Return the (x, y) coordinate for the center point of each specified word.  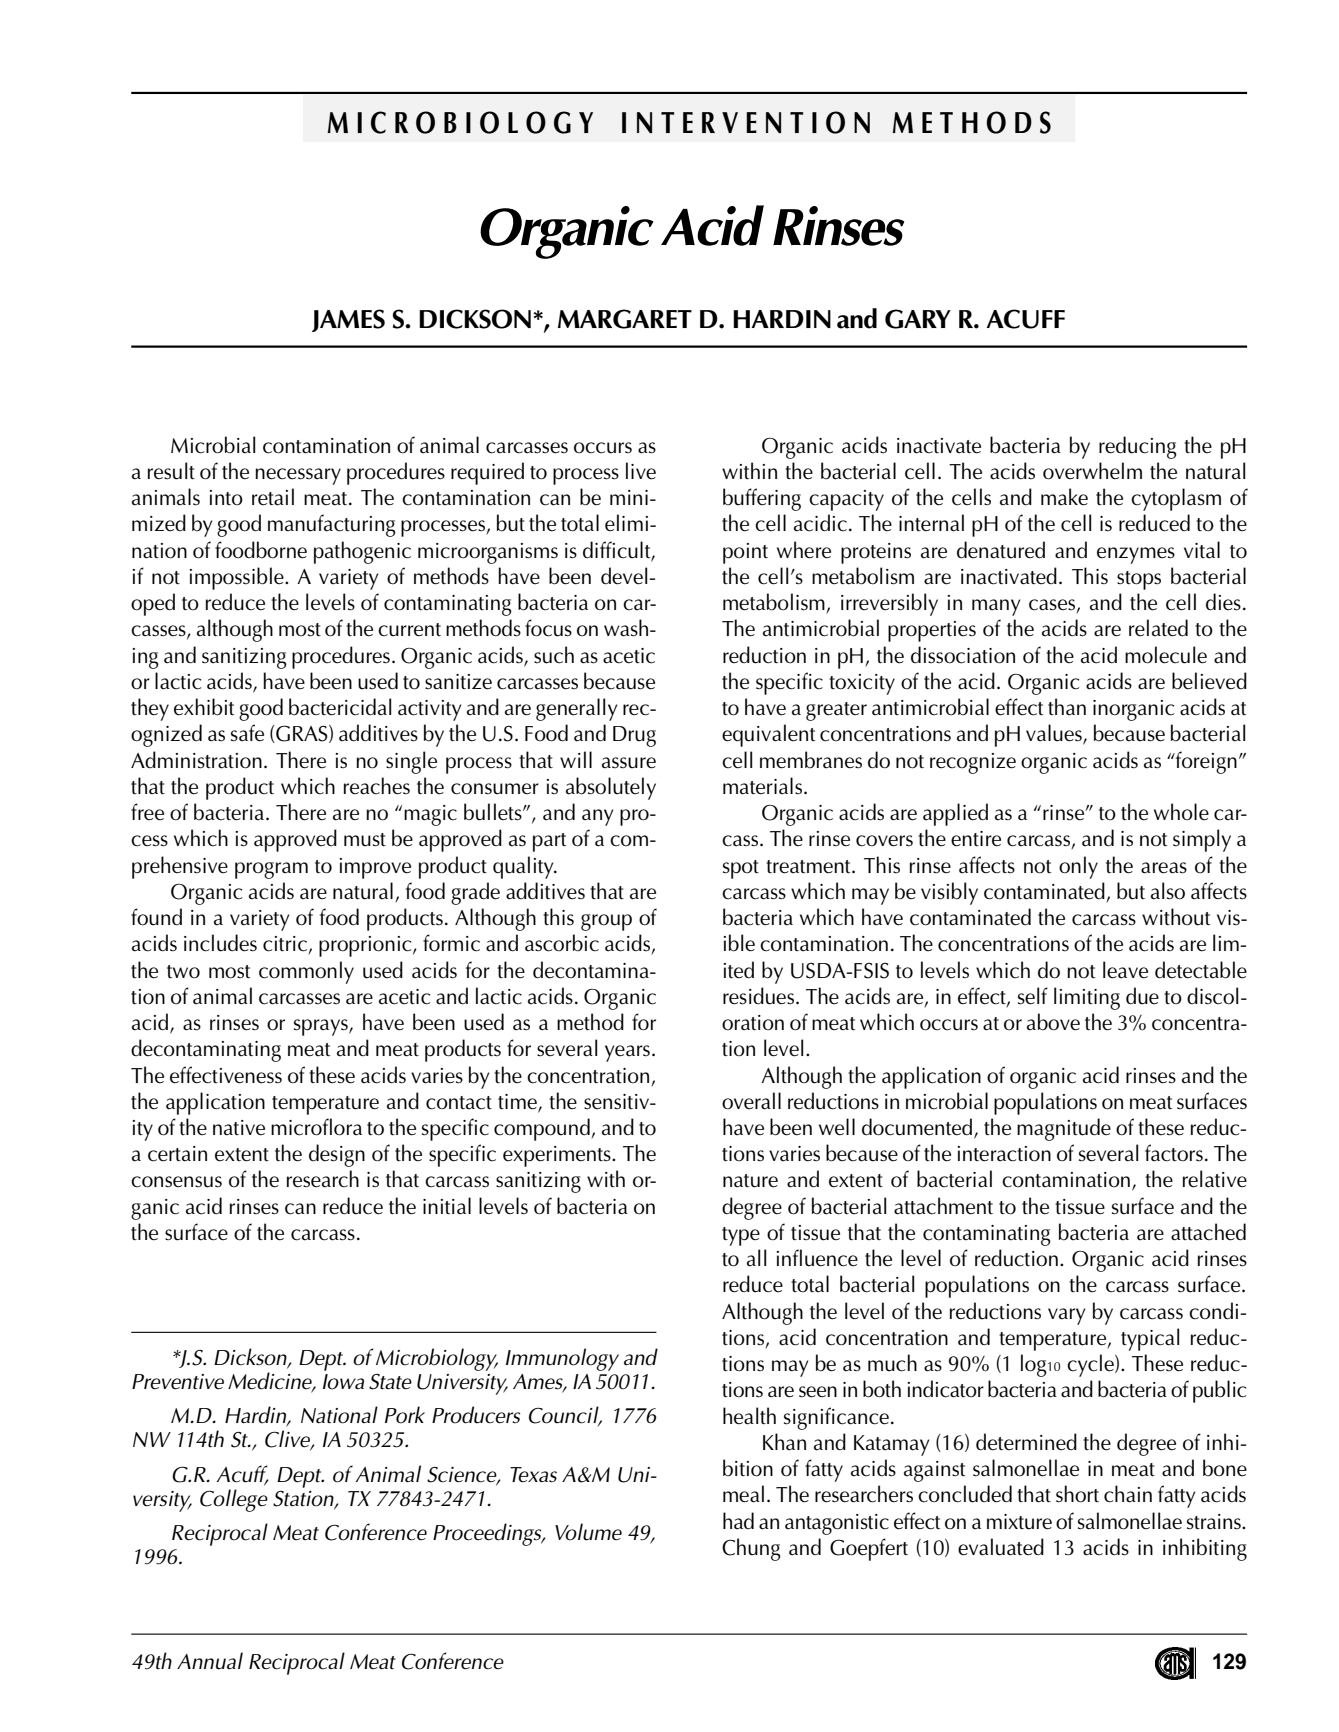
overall (751, 1101)
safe (247, 733)
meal (743, 1494)
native (239, 1128)
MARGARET (625, 319)
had (738, 1521)
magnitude (1064, 1129)
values (1055, 734)
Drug (634, 736)
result (171, 471)
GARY (918, 319)
